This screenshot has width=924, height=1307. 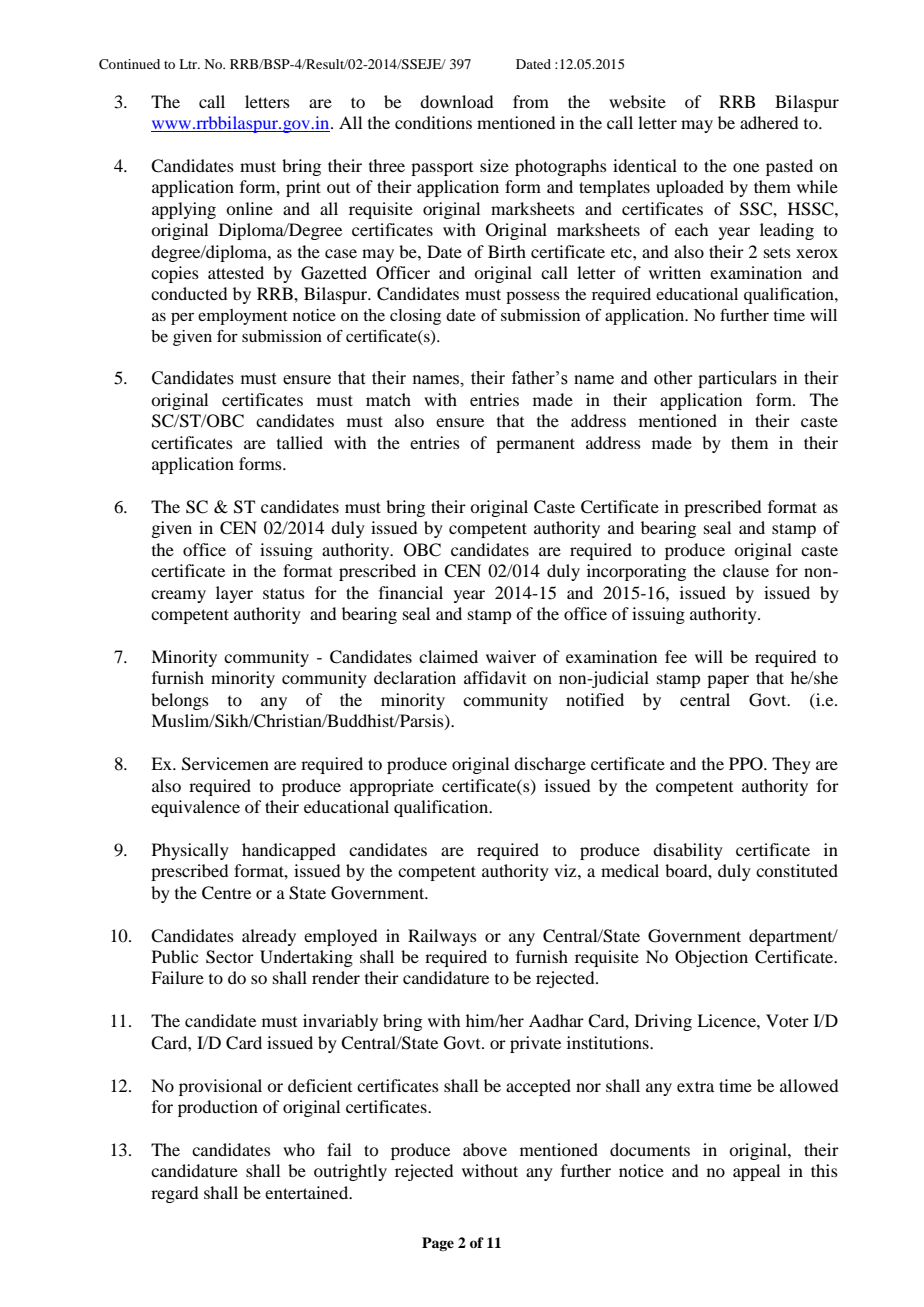 What do you see at coordinates (174, 1194) in the screenshot?
I see `regard` at bounding box center [174, 1194].
